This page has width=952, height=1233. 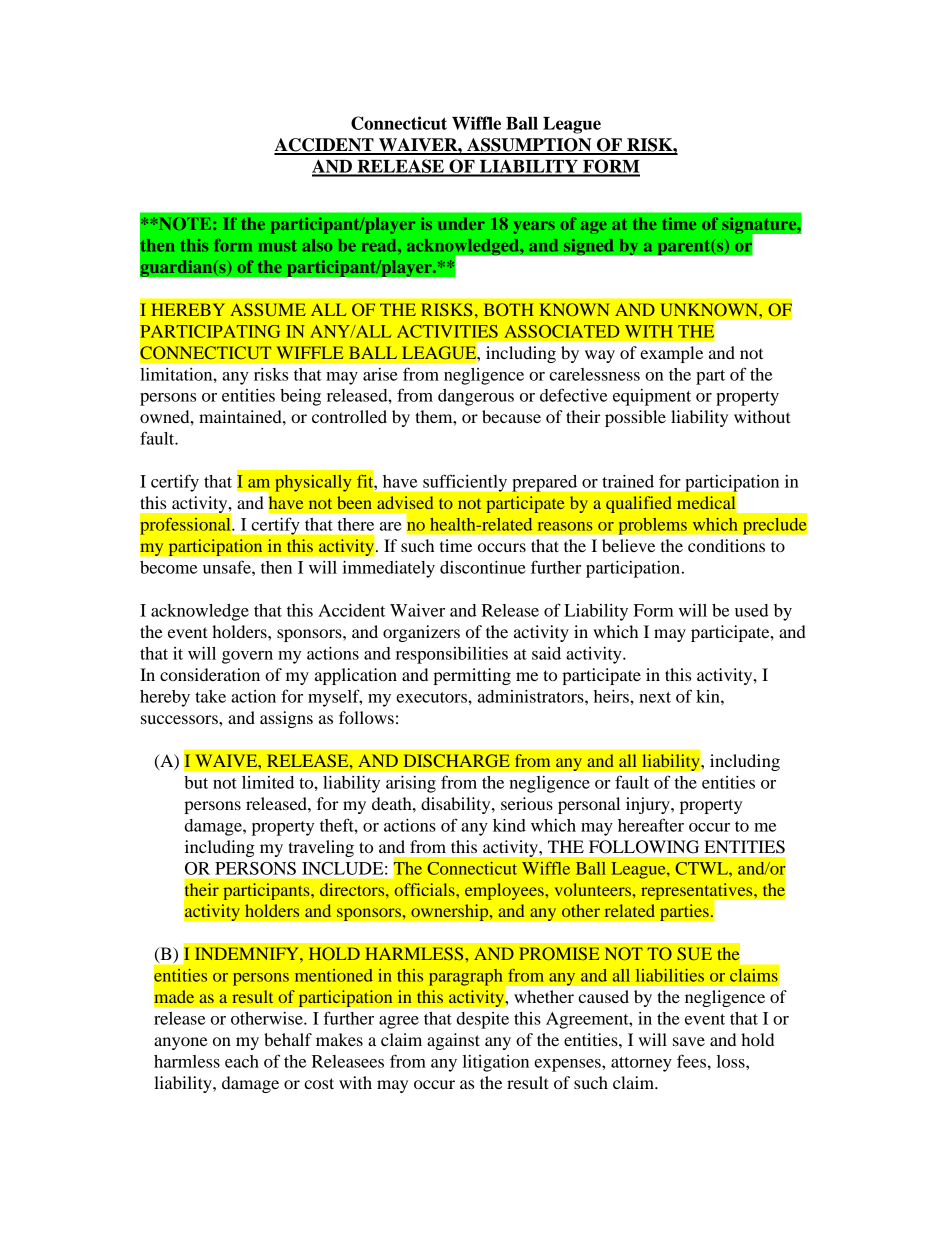 What do you see at coordinates (242, 1061) in the page?
I see `each` at bounding box center [242, 1061].
